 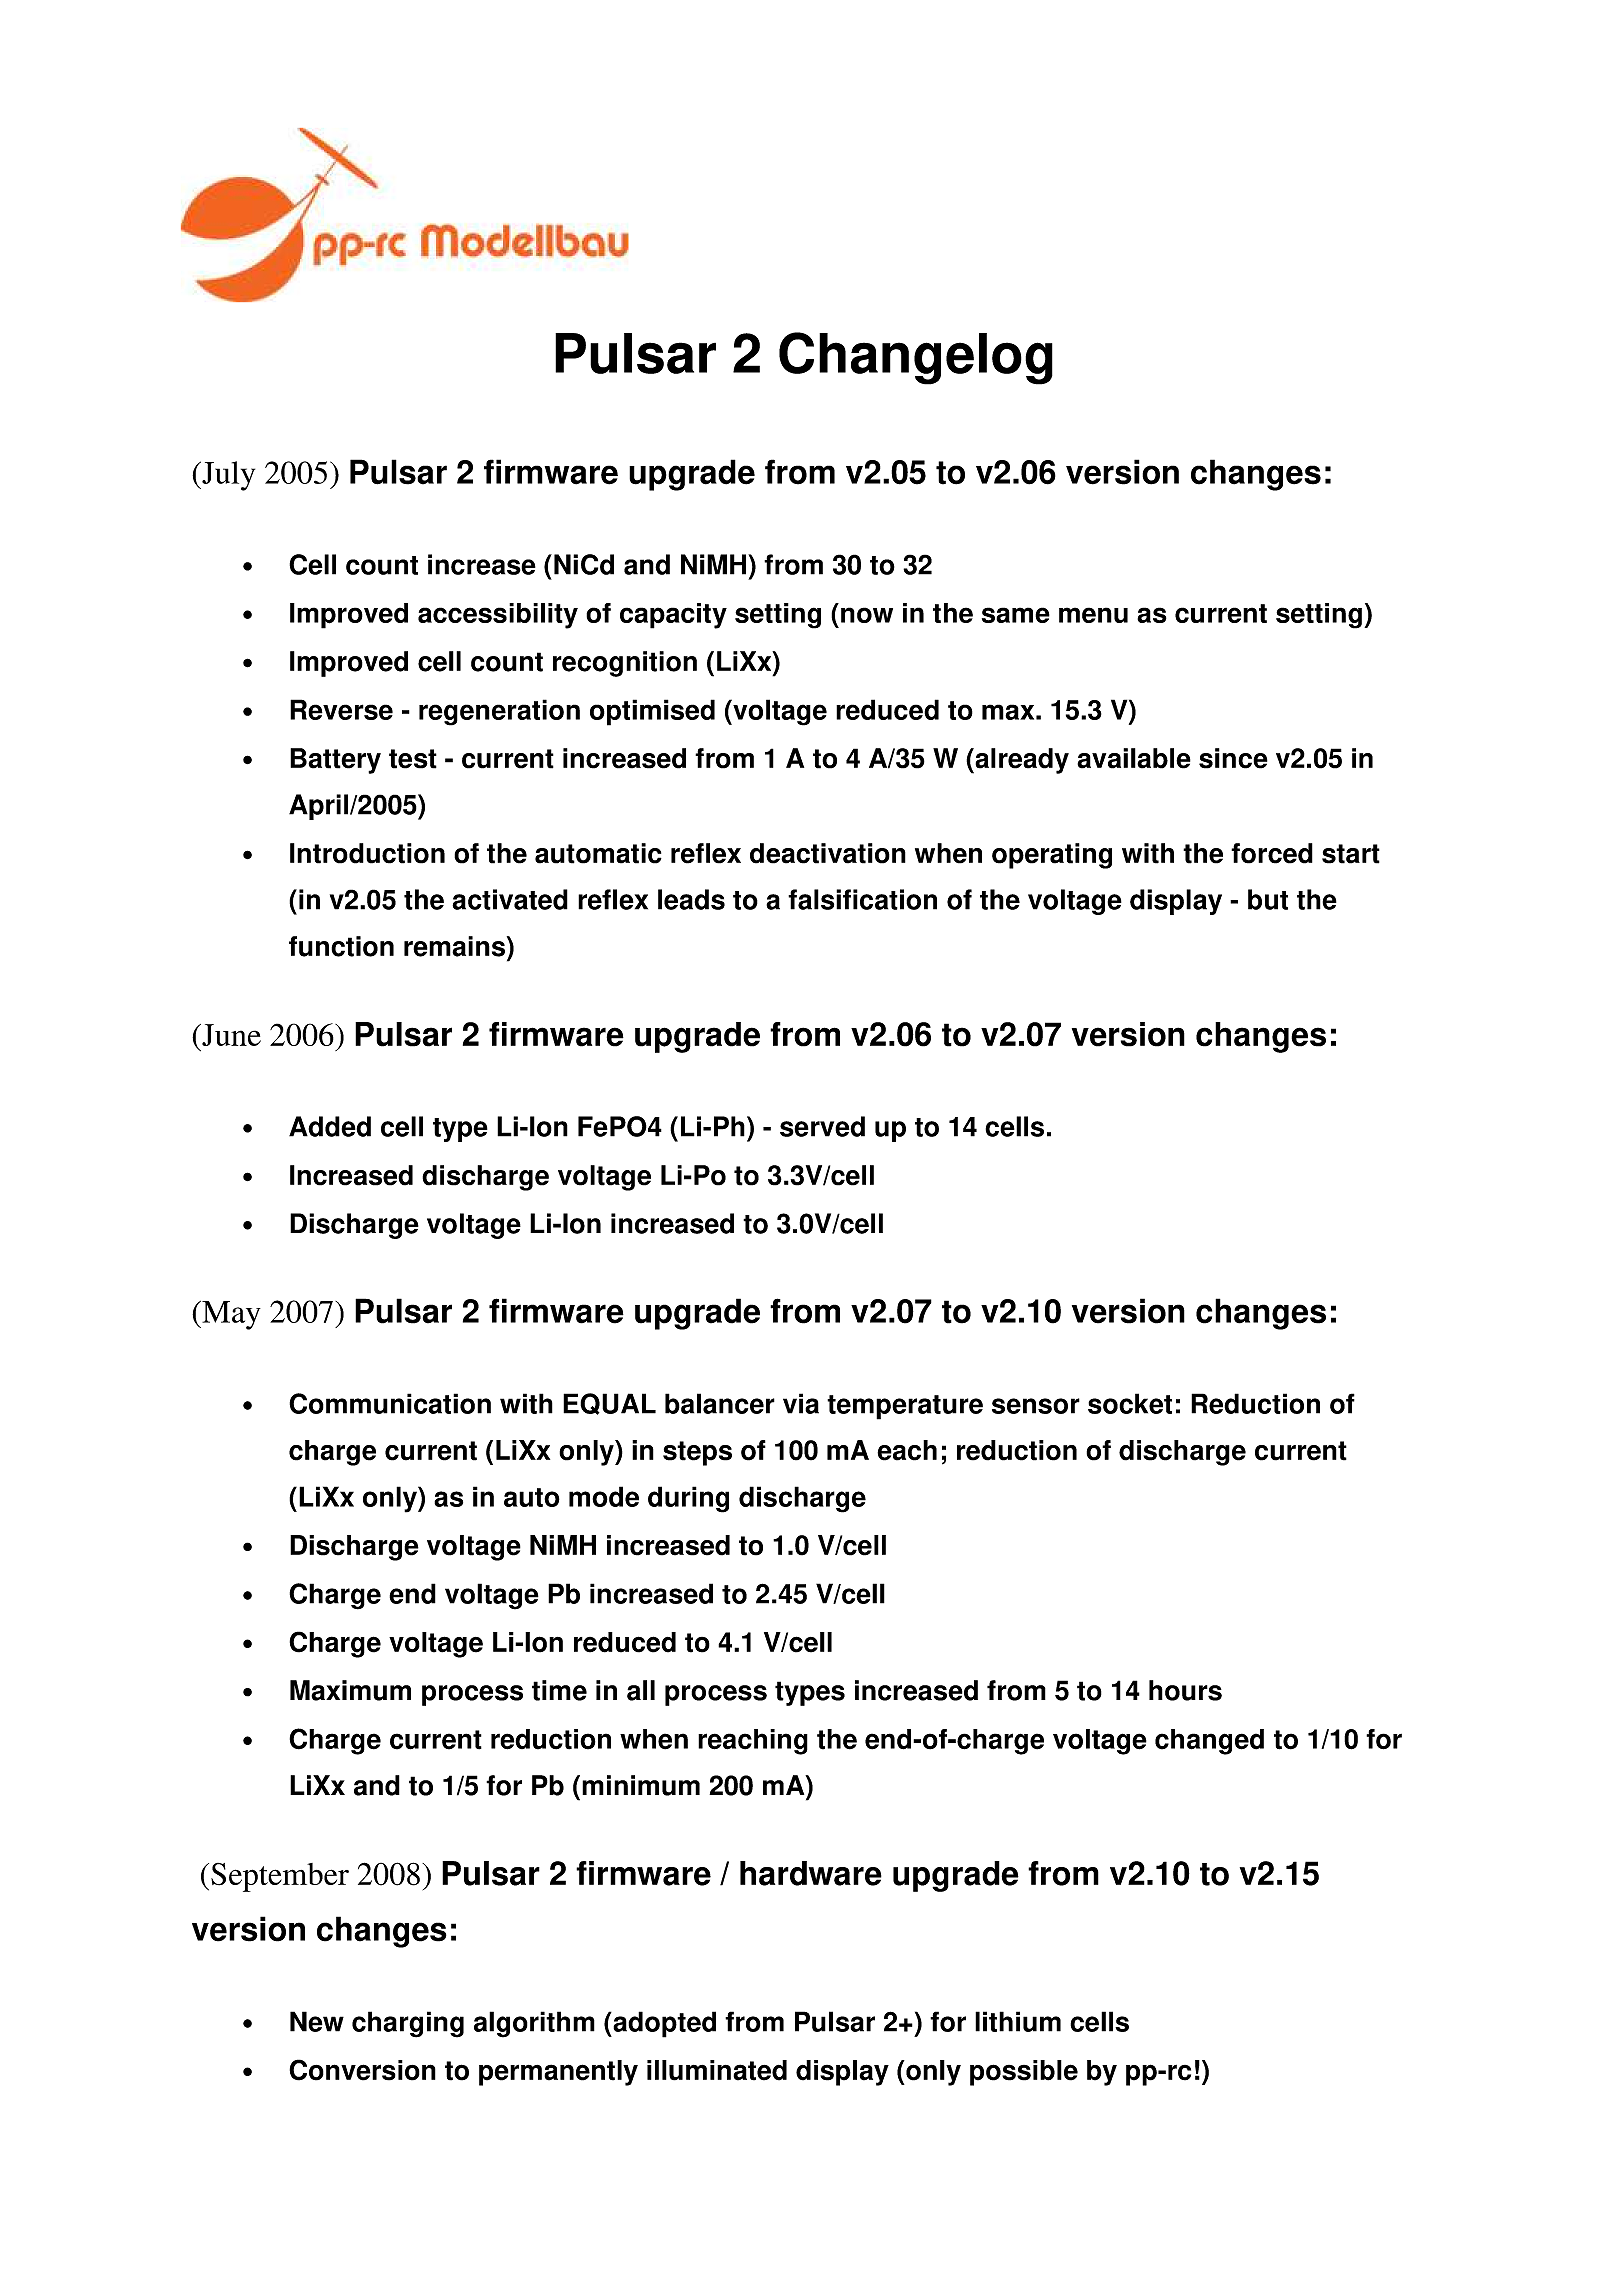 What do you see at coordinates (641, 1690) in the screenshot?
I see `all` at bounding box center [641, 1690].
